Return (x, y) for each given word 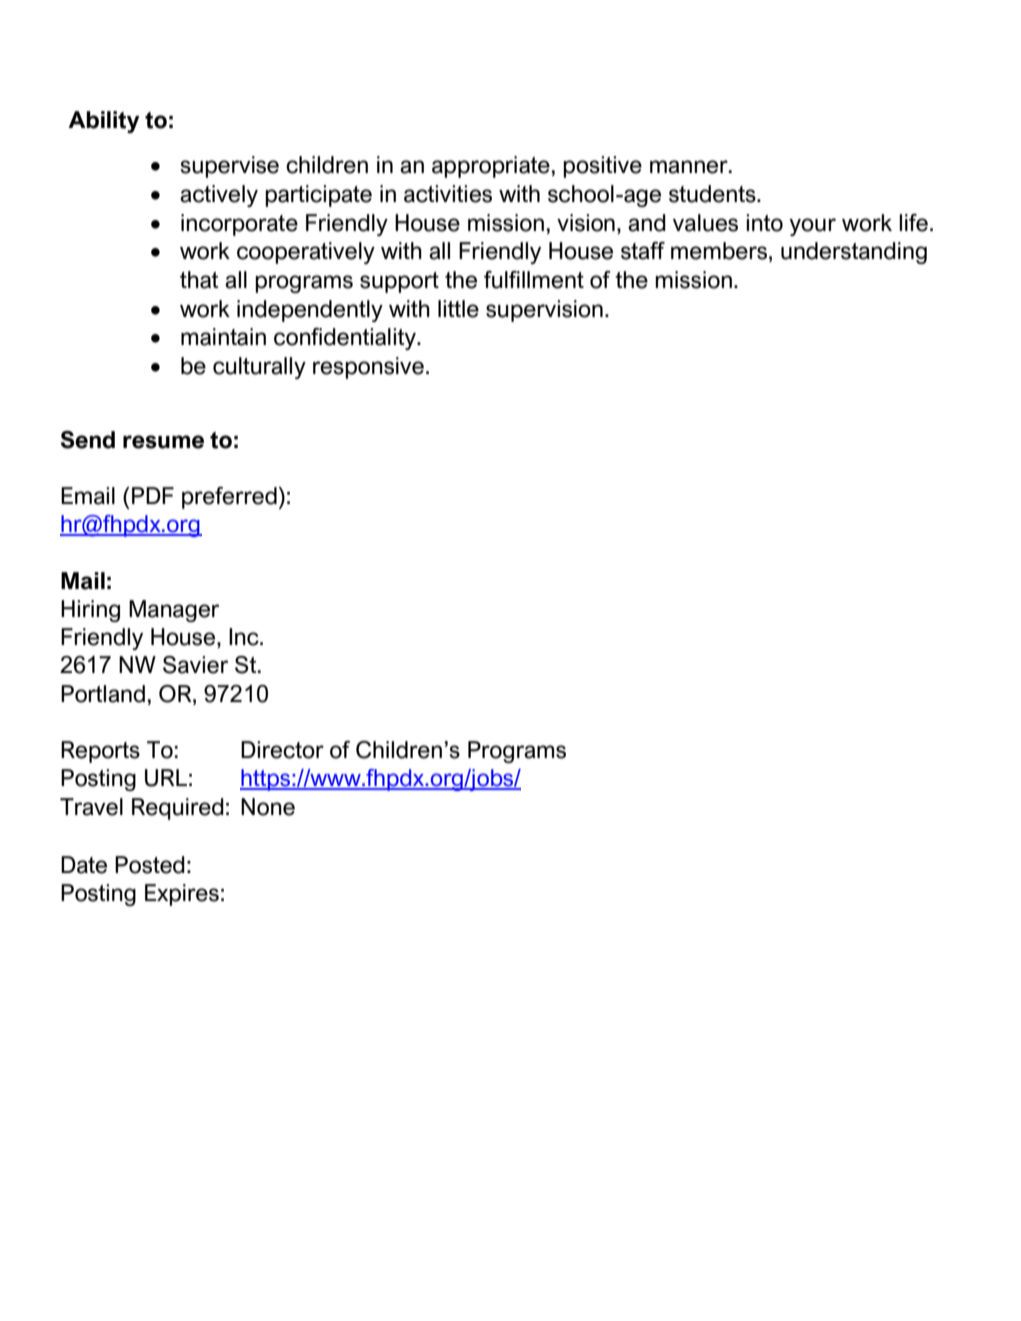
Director (282, 750)
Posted (150, 865)
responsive (368, 368)
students (713, 194)
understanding (854, 253)
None (268, 807)
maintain (223, 337)
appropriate (491, 167)
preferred (229, 498)
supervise (230, 167)
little (458, 309)
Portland (103, 694)
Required (178, 809)
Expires (182, 895)
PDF (153, 495)
